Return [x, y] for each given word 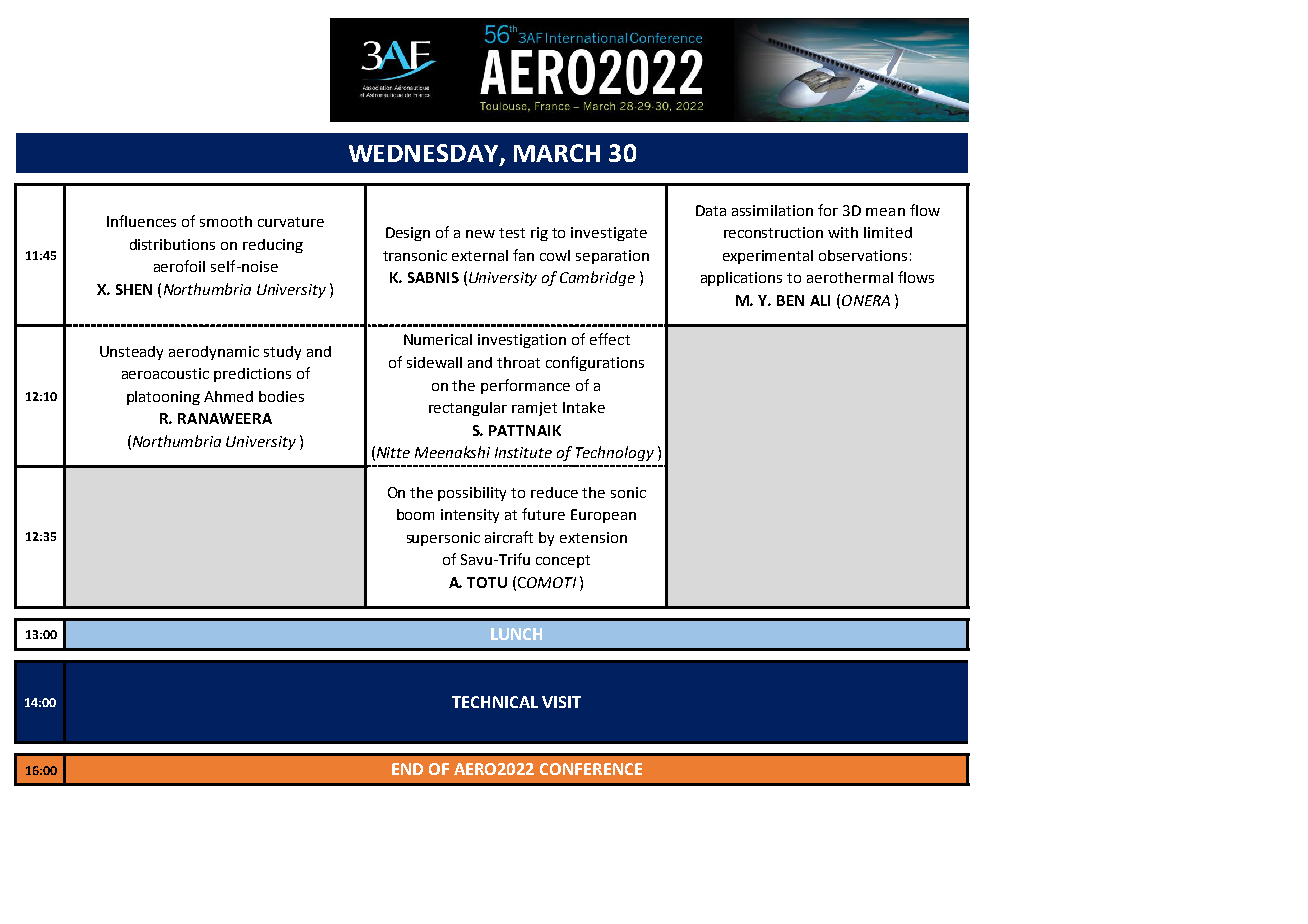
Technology [615, 453]
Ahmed [228, 396]
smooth [226, 221]
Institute [523, 452]
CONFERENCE [591, 769]
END [407, 769]
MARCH [557, 153]
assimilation [772, 210]
